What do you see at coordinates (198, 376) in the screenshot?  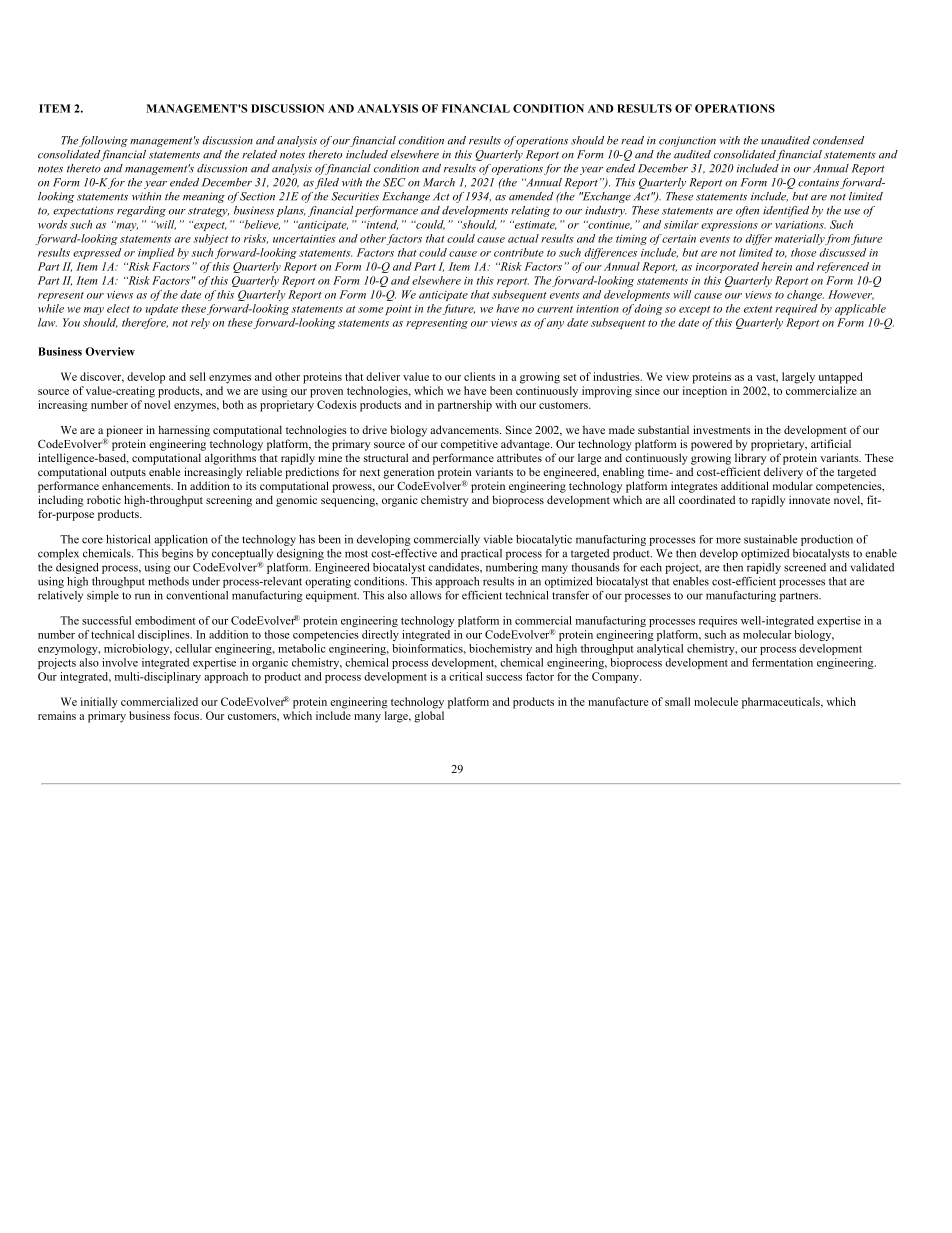 I see `sell` at bounding box center [198, 376].
